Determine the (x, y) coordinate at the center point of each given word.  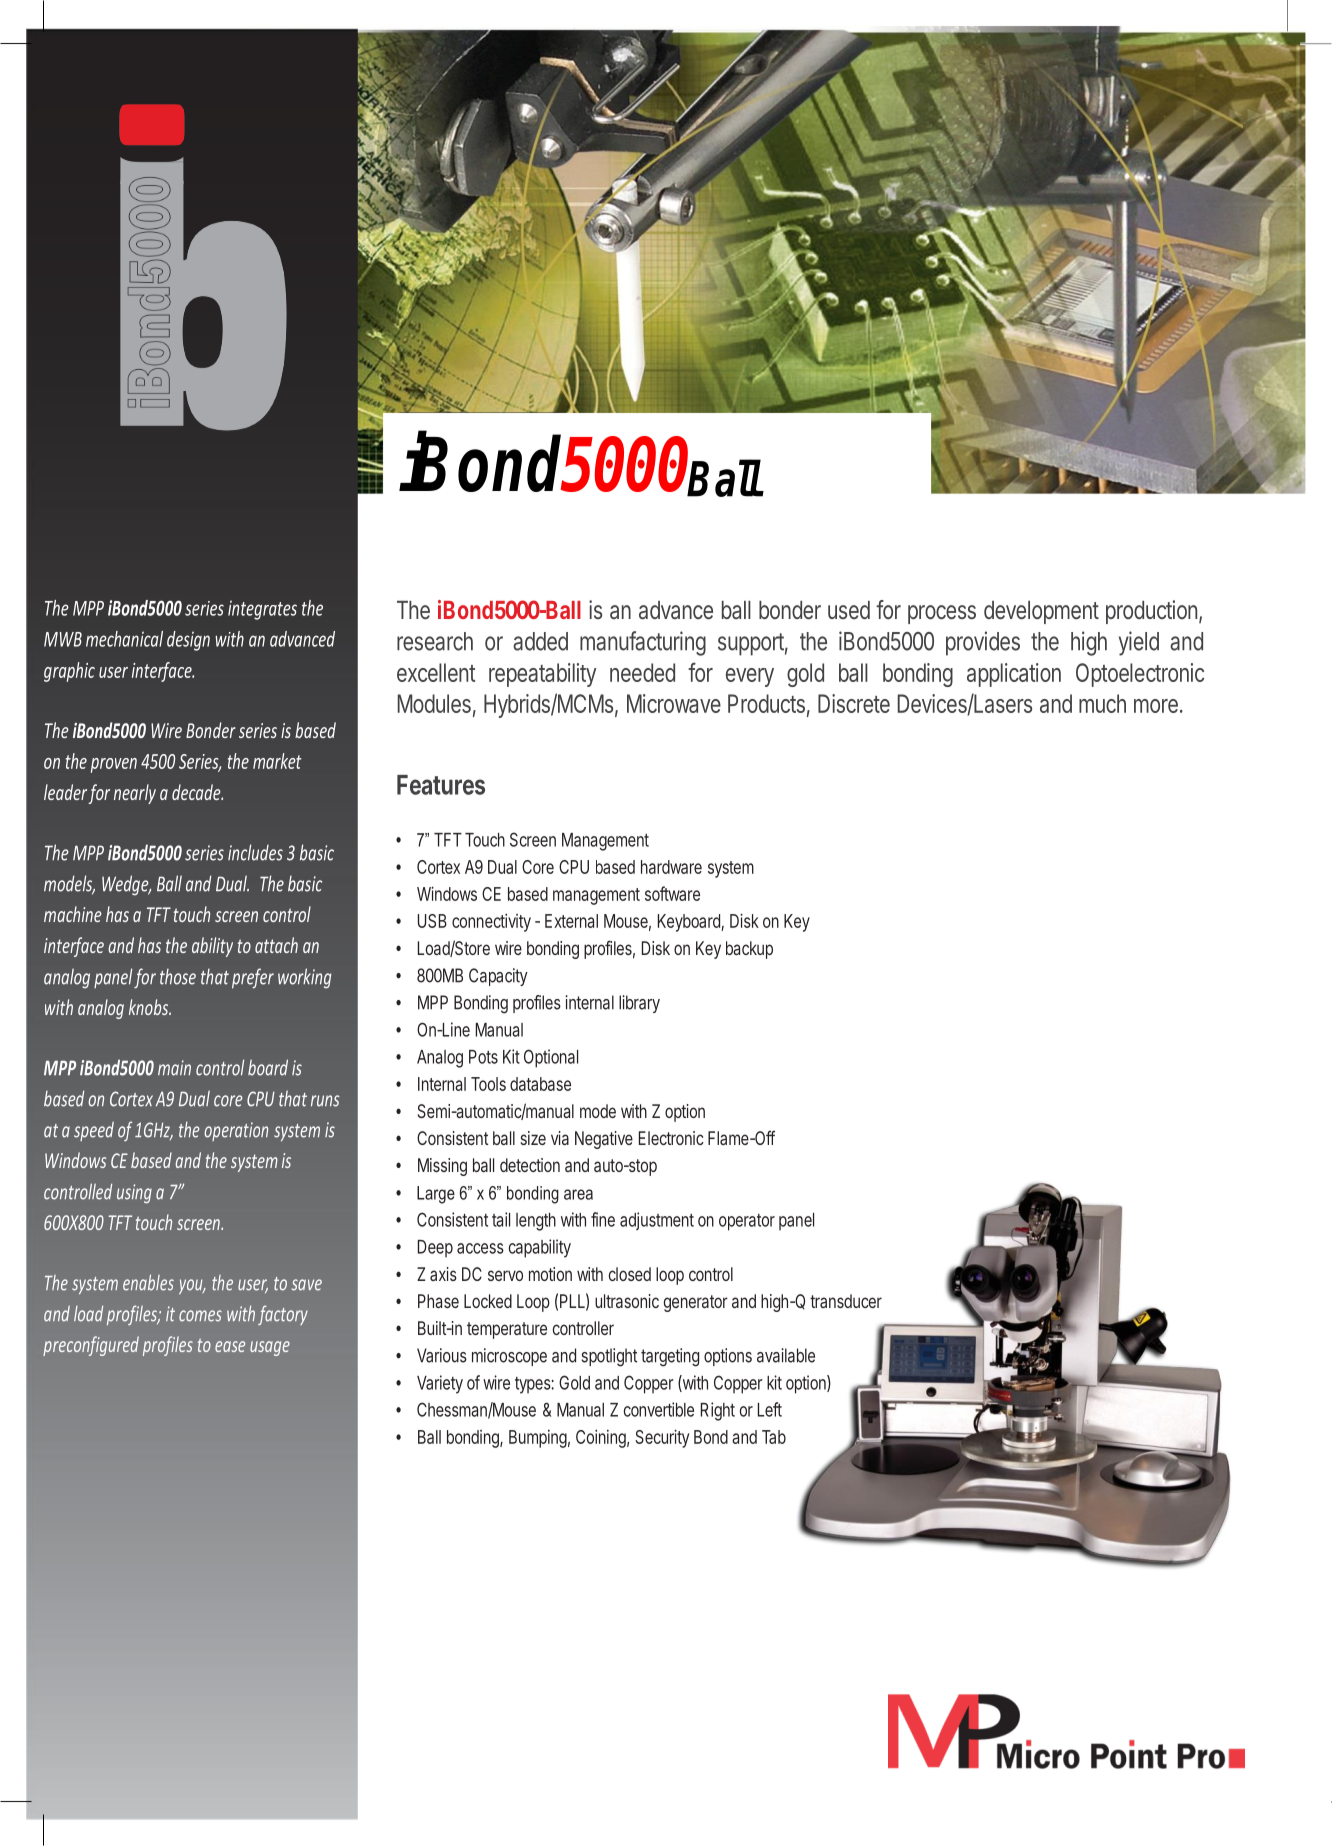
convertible (658, 1409)
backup (749, 950)
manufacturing (643, 643)
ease (230, 1346)
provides (983, 643)
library (639, 1004)
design (188, 641)
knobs (149, 1007)
